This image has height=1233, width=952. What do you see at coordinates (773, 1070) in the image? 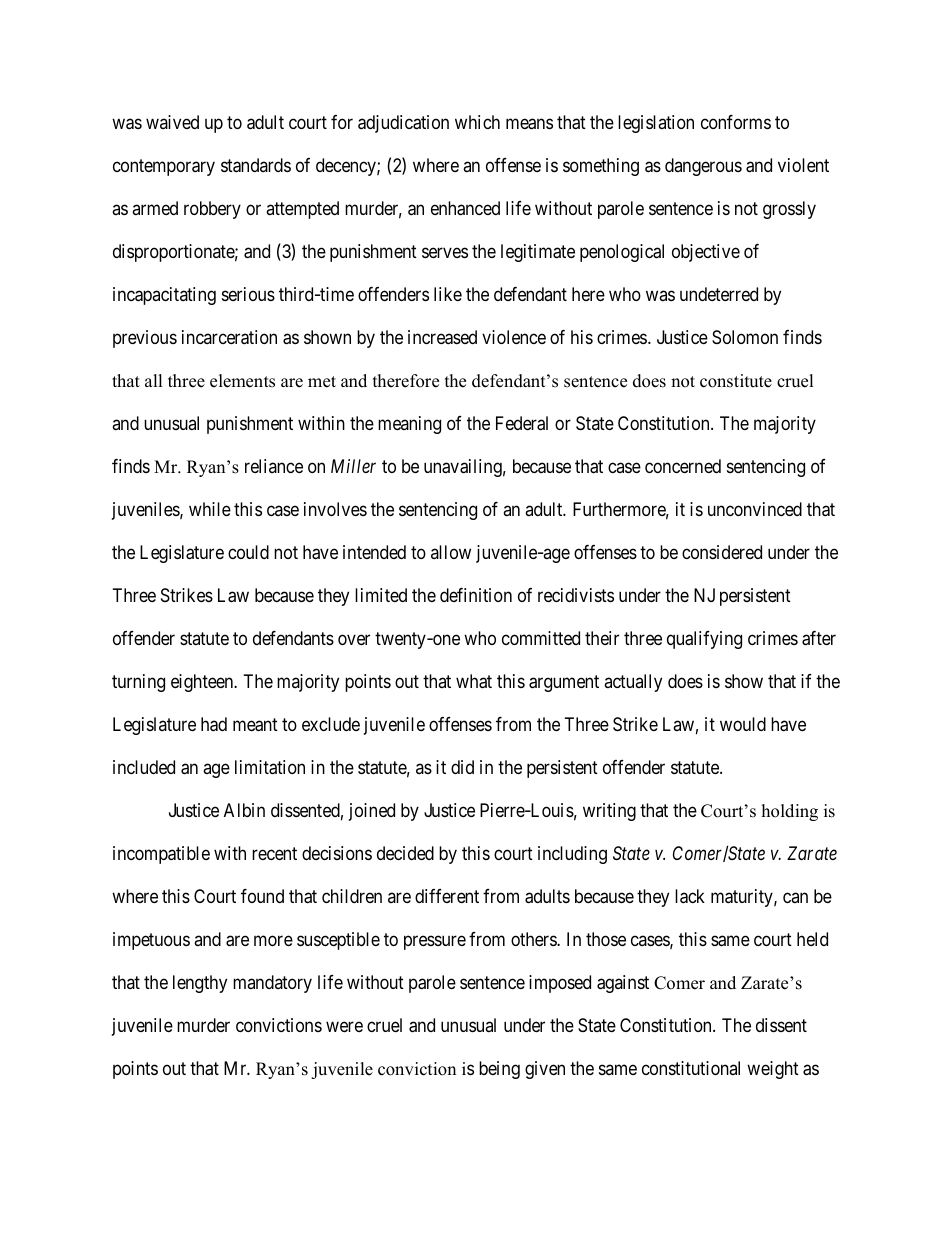
I see `weight` at bounding box center [773, 1070].
